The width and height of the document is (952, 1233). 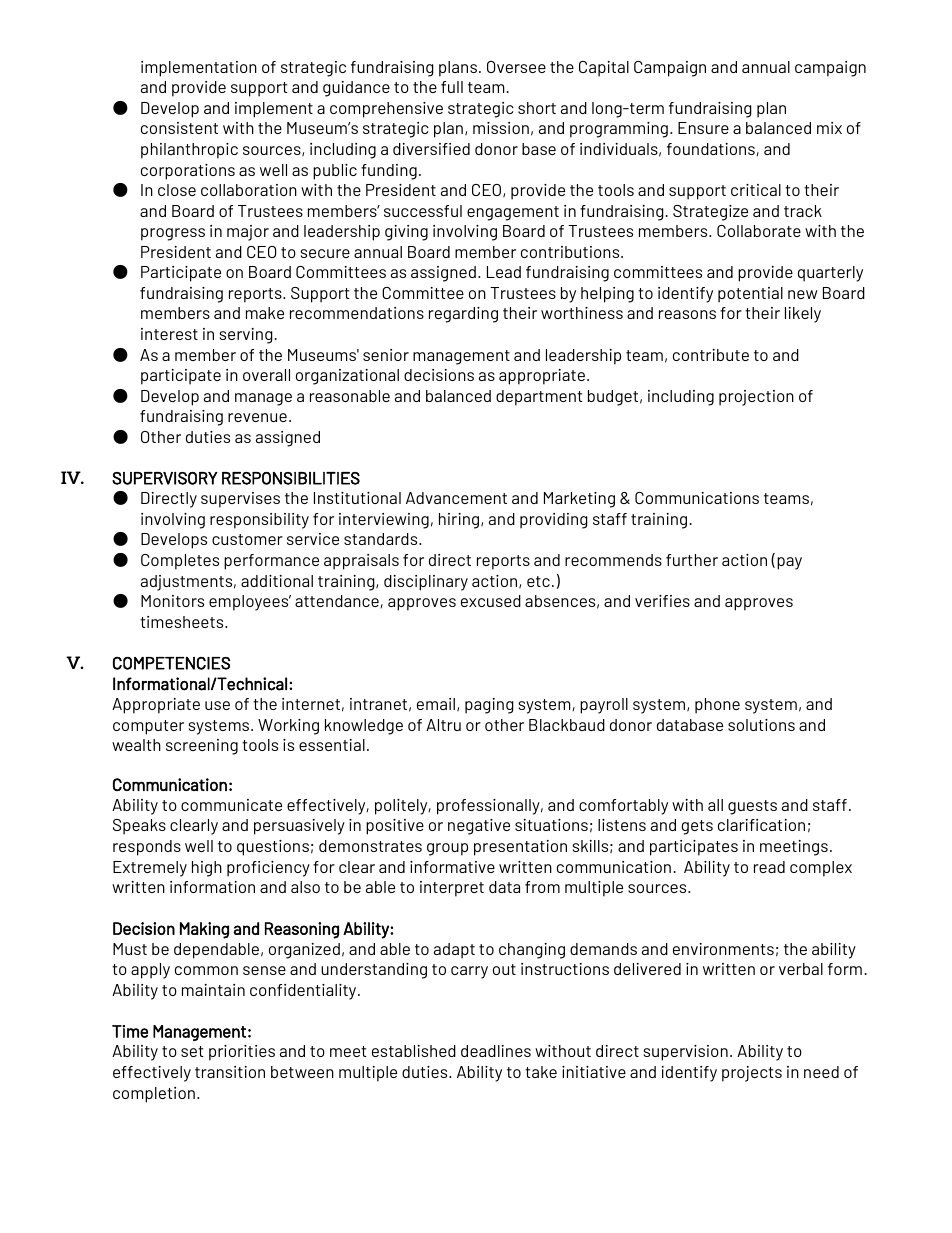 What do you see at coordinates (230, 1072) in the document?
I see `transition` at bounding box center [230, 1072].
